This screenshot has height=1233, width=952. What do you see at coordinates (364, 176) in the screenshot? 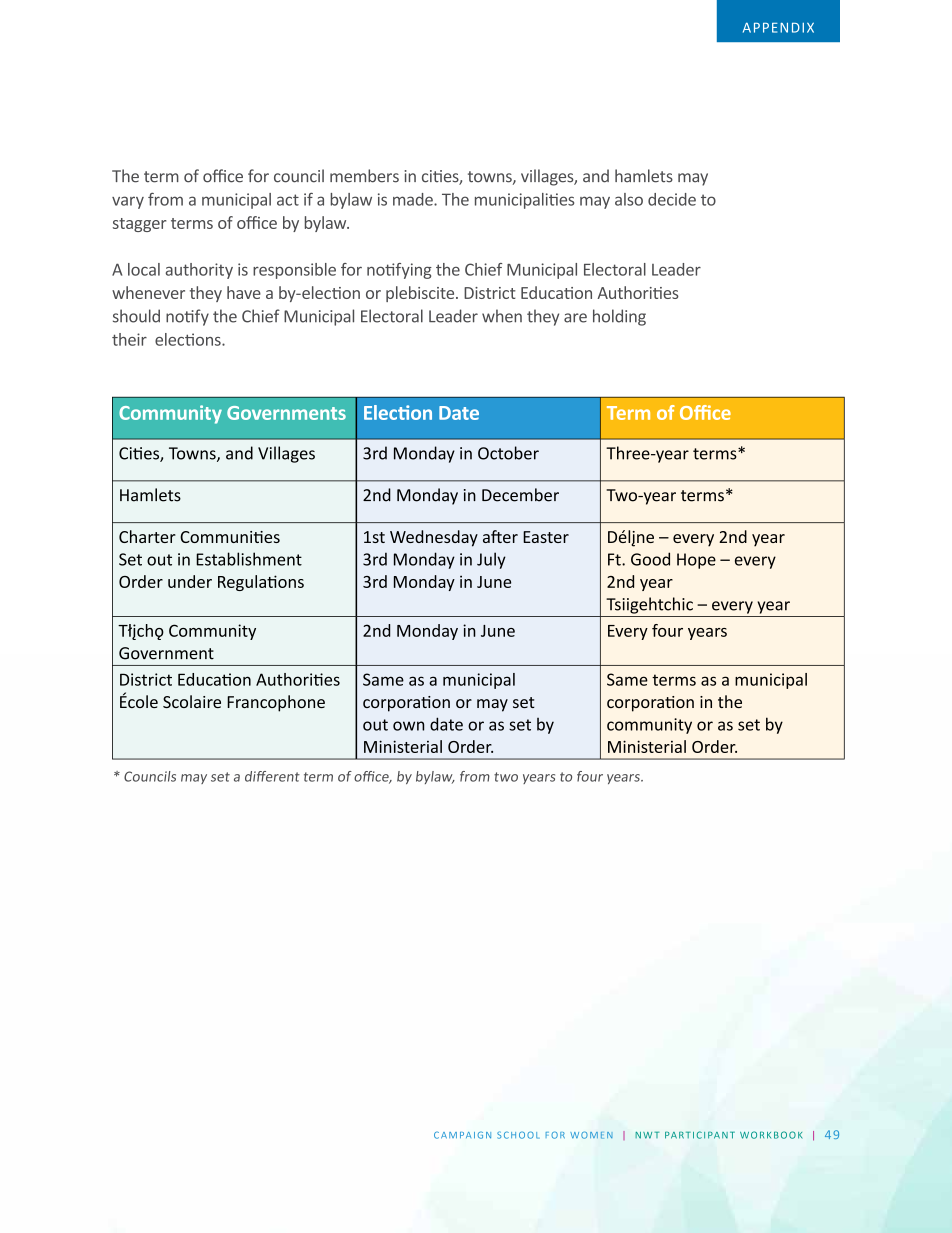
I see `members` at bounding box center [364, 176].
